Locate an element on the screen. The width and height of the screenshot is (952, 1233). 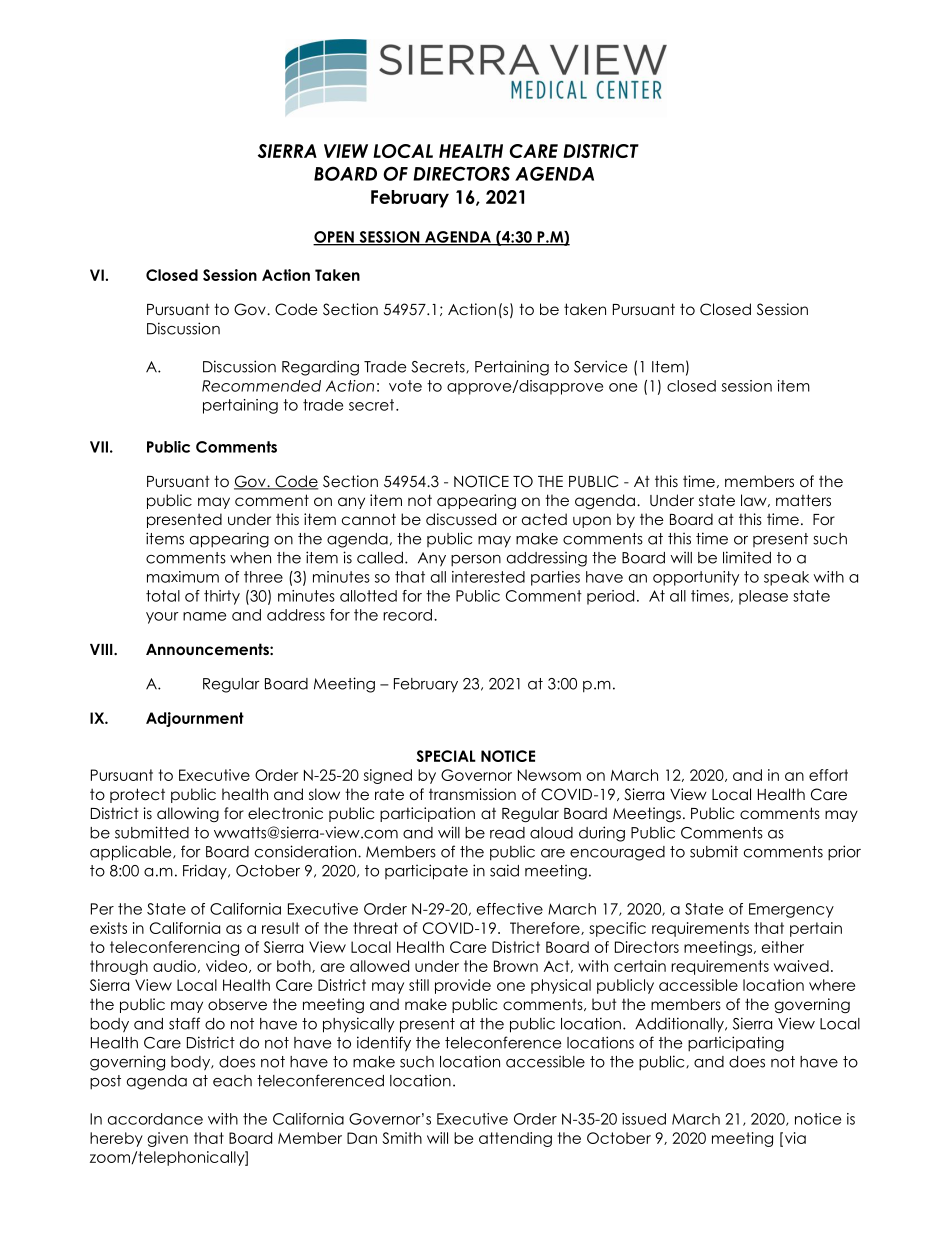
accordance is located at coordinates (155, 1119).
